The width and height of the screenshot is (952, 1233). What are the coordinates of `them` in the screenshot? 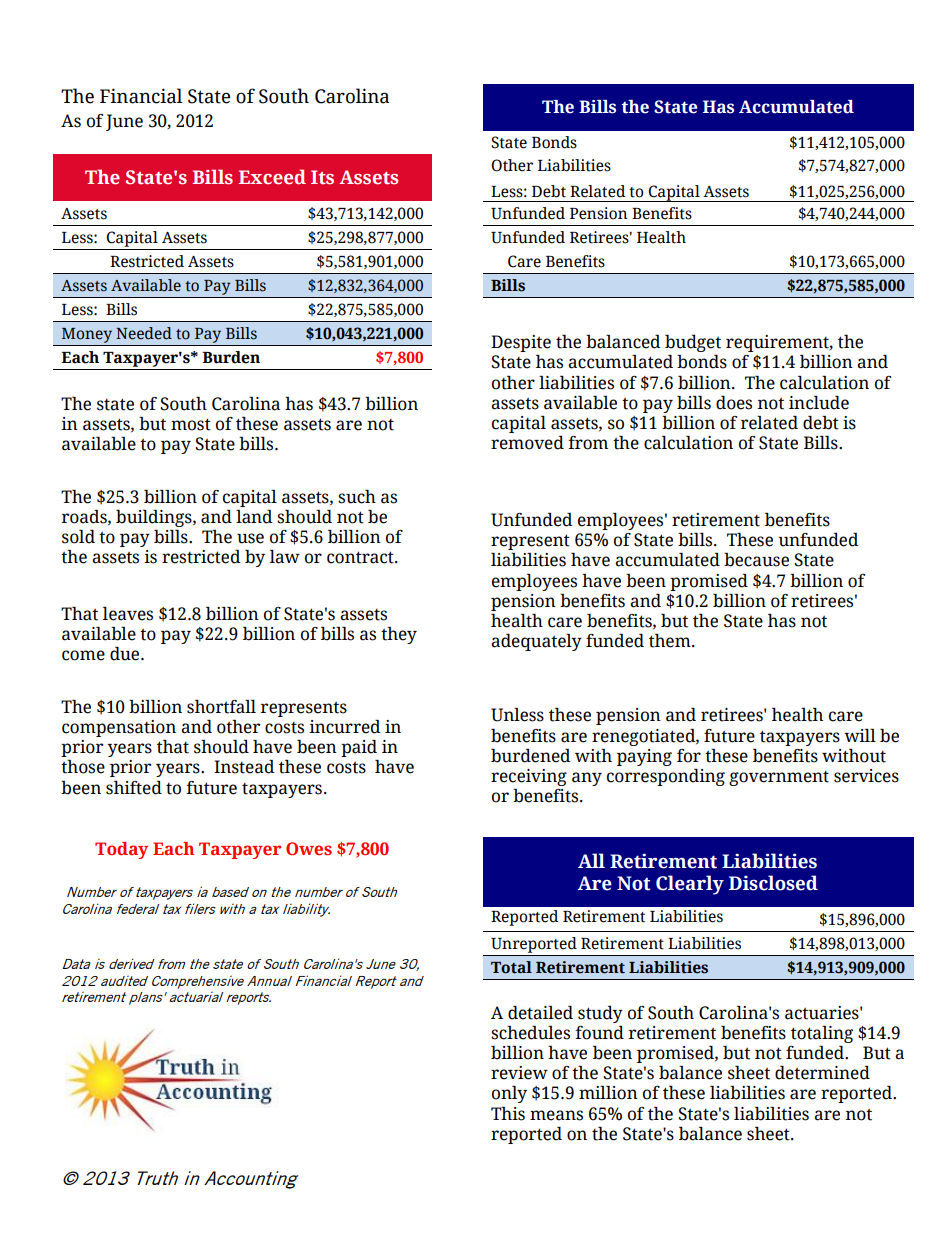 It's located at (671, 641).
